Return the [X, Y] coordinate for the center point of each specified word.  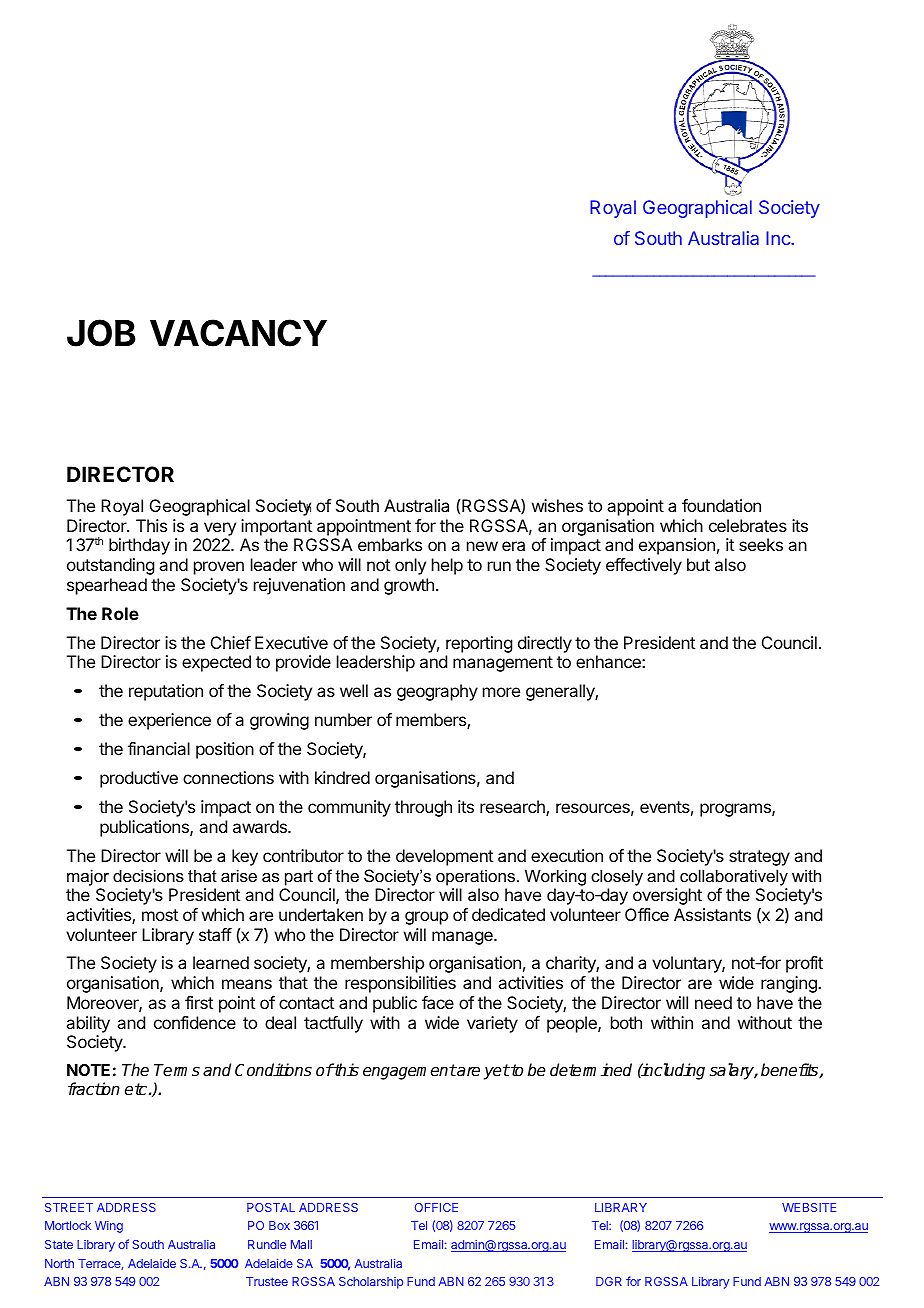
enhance [609, 661]
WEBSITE [809, 1207]
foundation [721, 505]
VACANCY [238, 333]
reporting [479, 644]
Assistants [712, 914]
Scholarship [371, 1283]
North [59, 1263]
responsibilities [400, 984]
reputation [166, 692]
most [160, 915]
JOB [101, 333]
